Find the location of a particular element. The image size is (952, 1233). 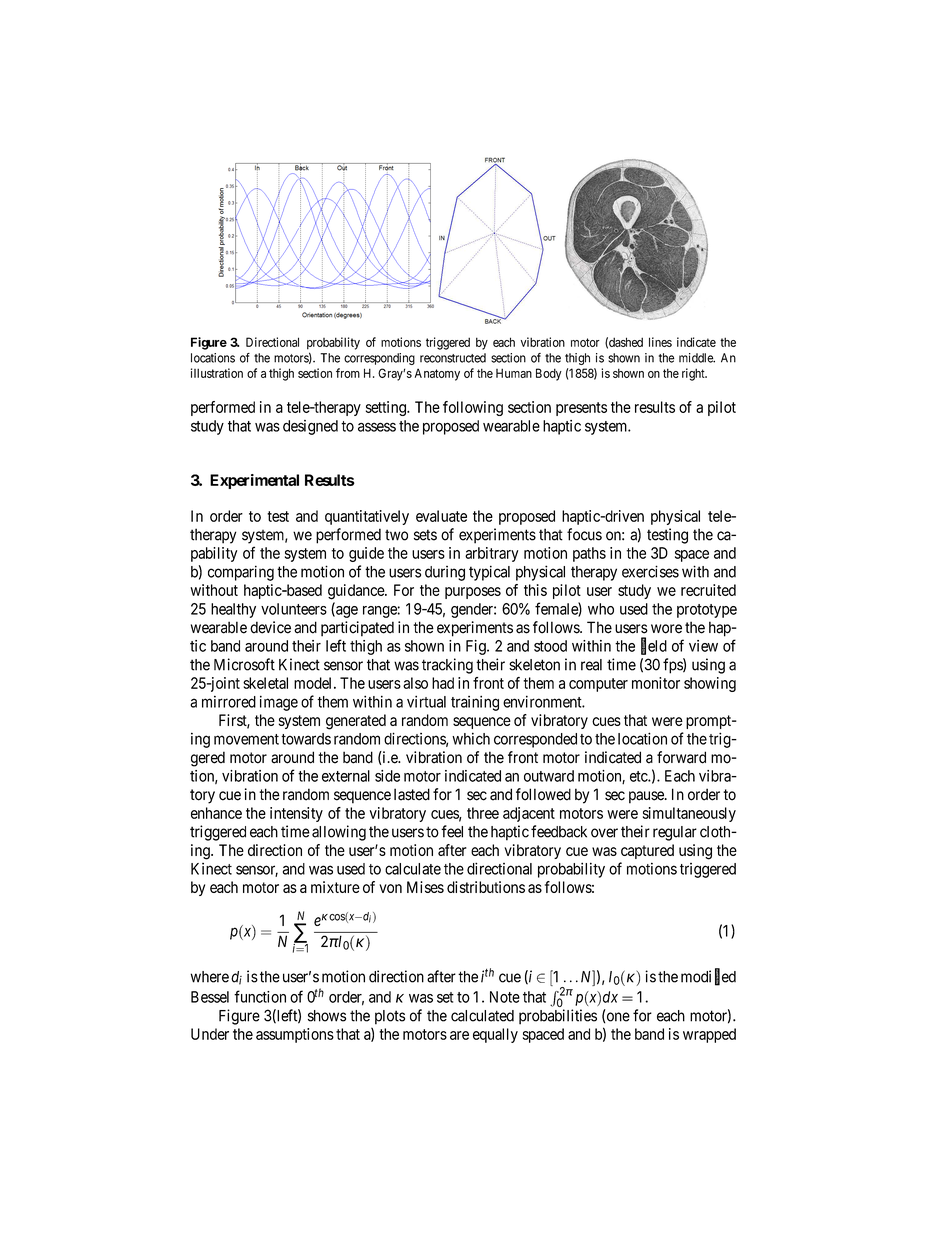

skeletal is located at coordinates (265, 683).
